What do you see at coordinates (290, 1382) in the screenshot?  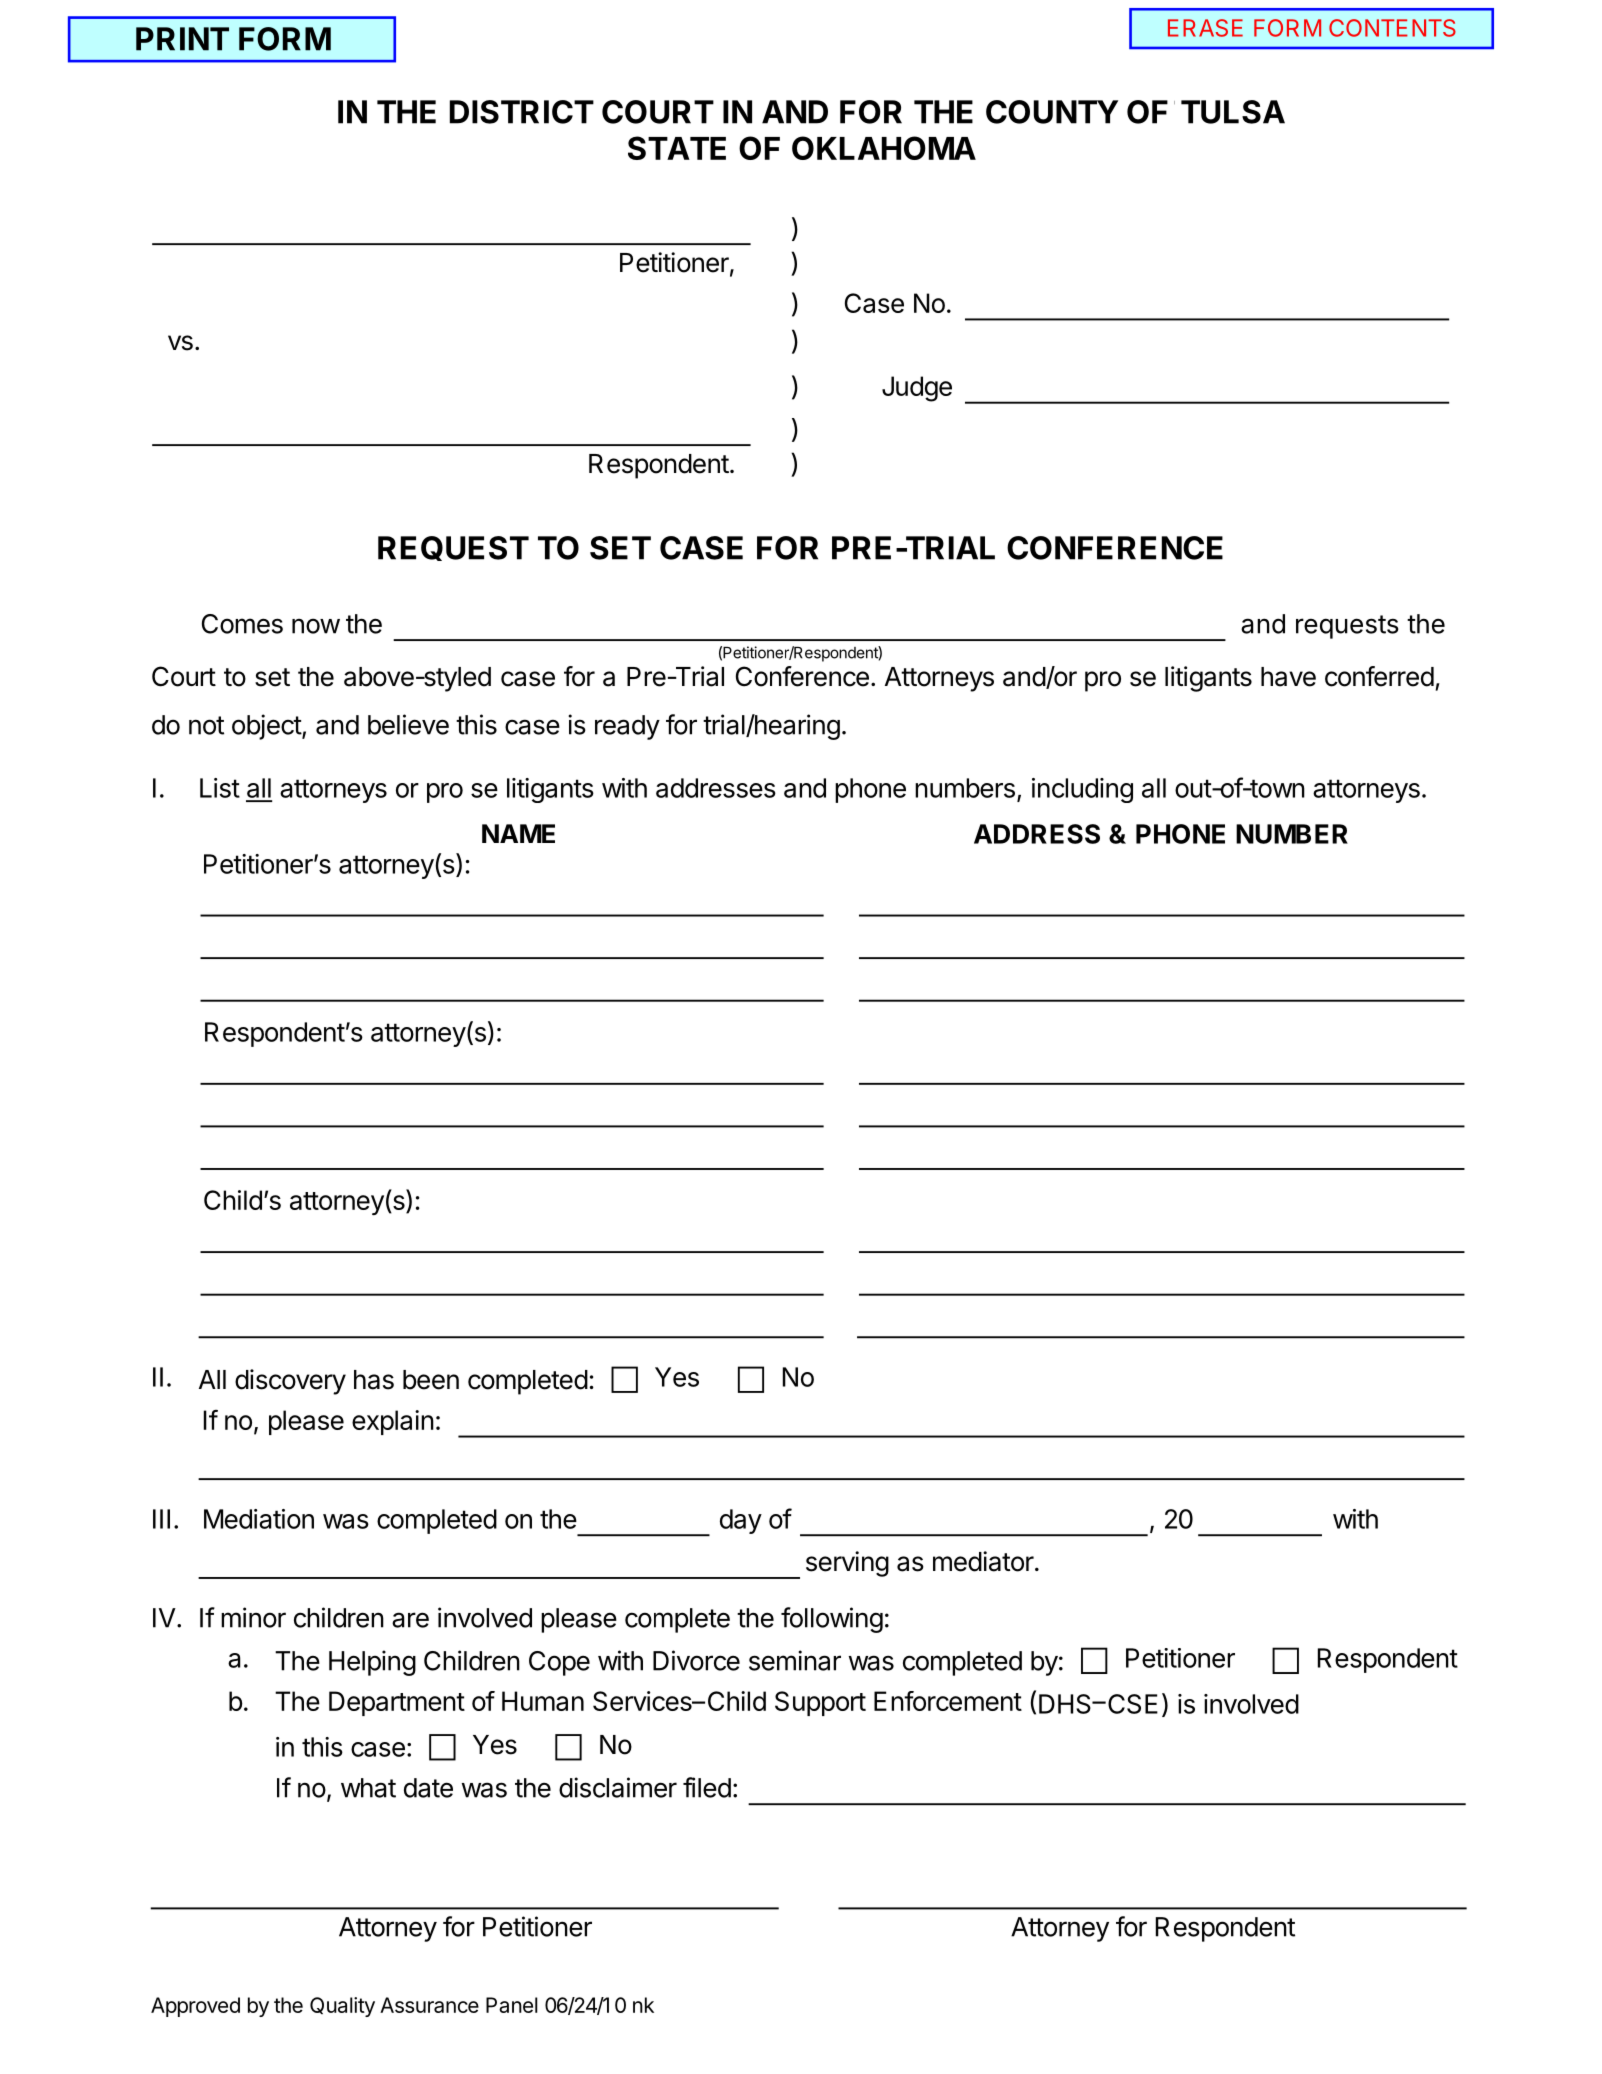 I see `discovery` at bounding box center [290, 1382].
